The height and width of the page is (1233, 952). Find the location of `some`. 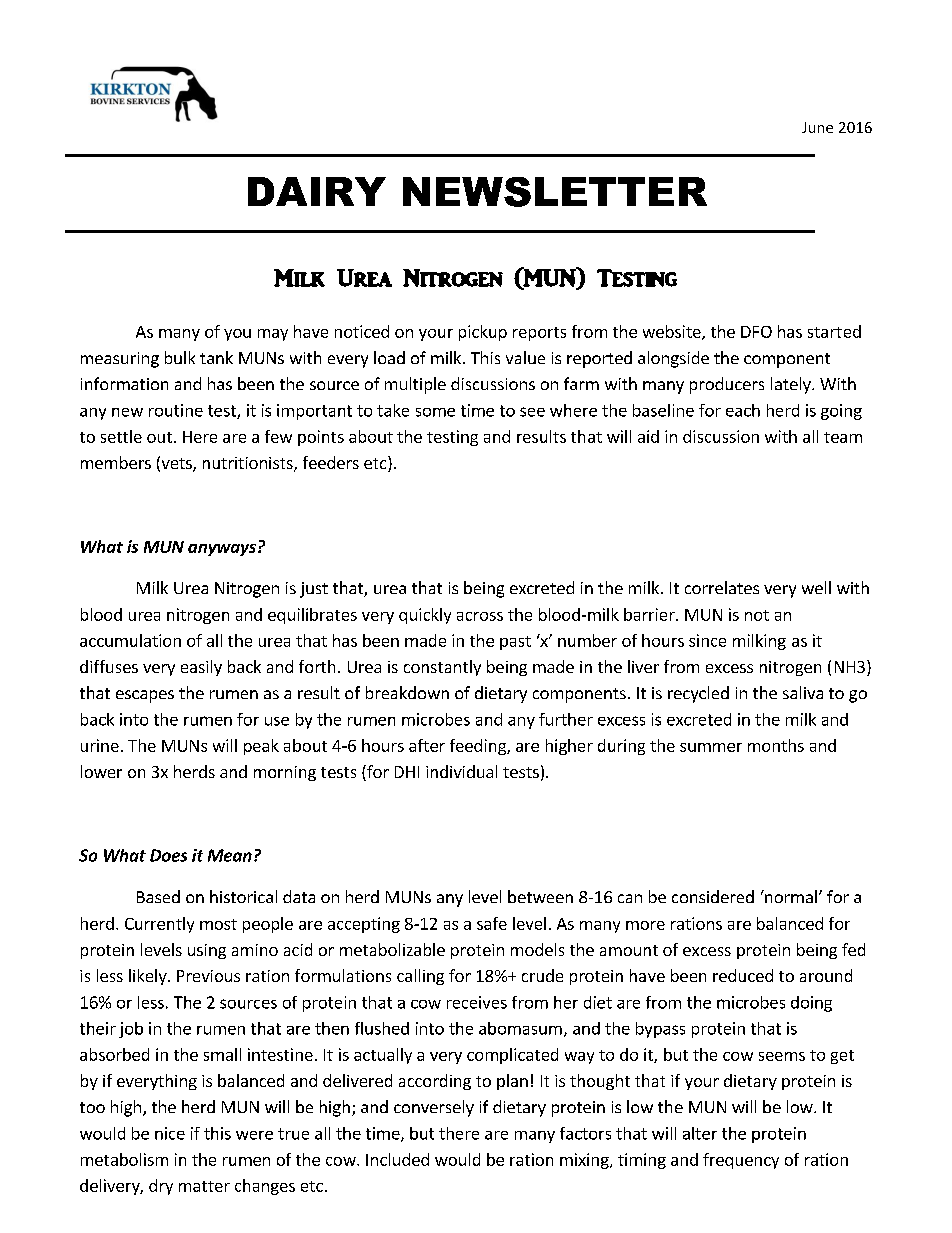

some is located at coordinates (435, 412).
